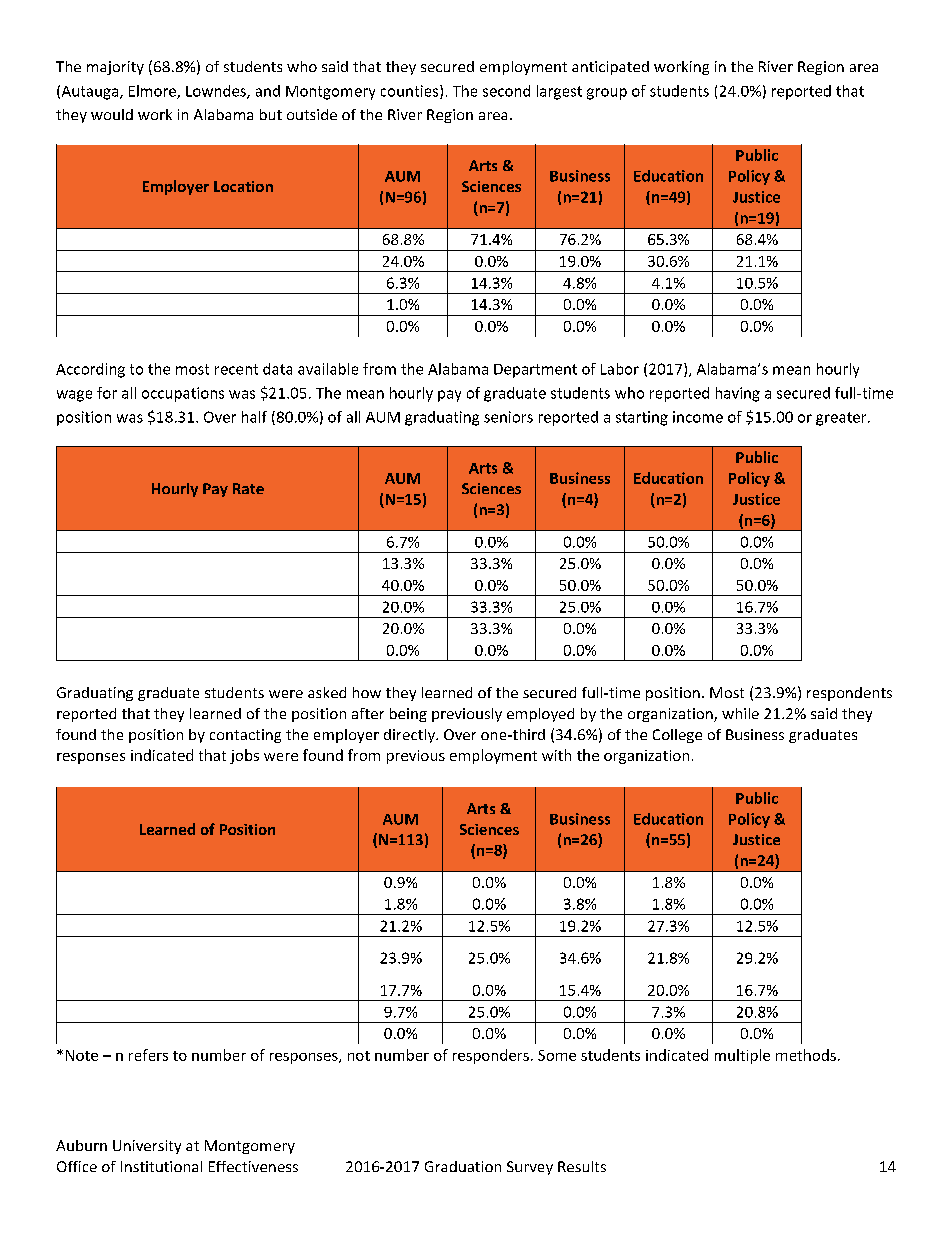 The height and width of the image is (1233, 952). What do you see at coordinates (740, 713) in the image?
I see `while` at bounding box center [740, 713].
